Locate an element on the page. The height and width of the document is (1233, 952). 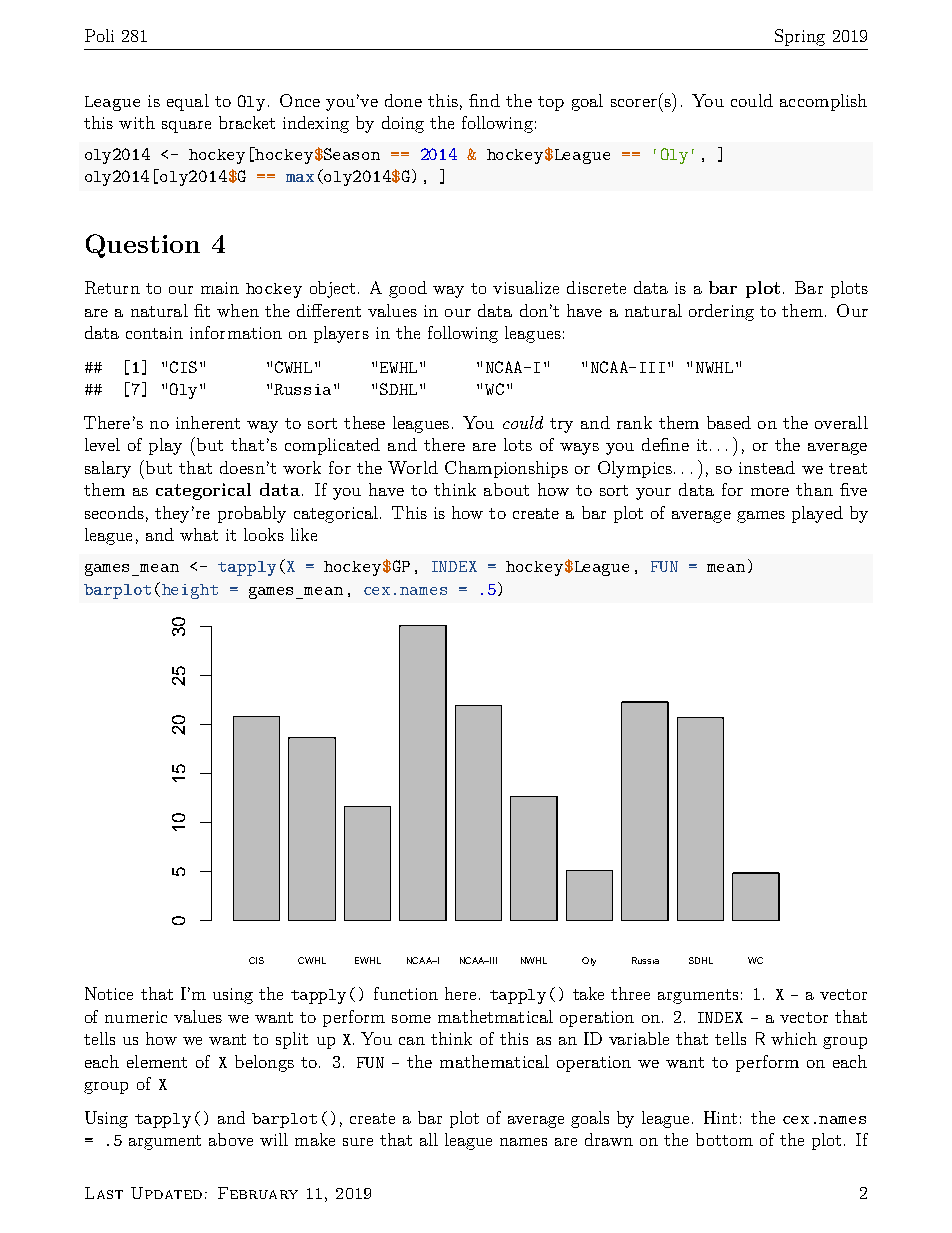
Notice is located at coordinates (109, 993).
